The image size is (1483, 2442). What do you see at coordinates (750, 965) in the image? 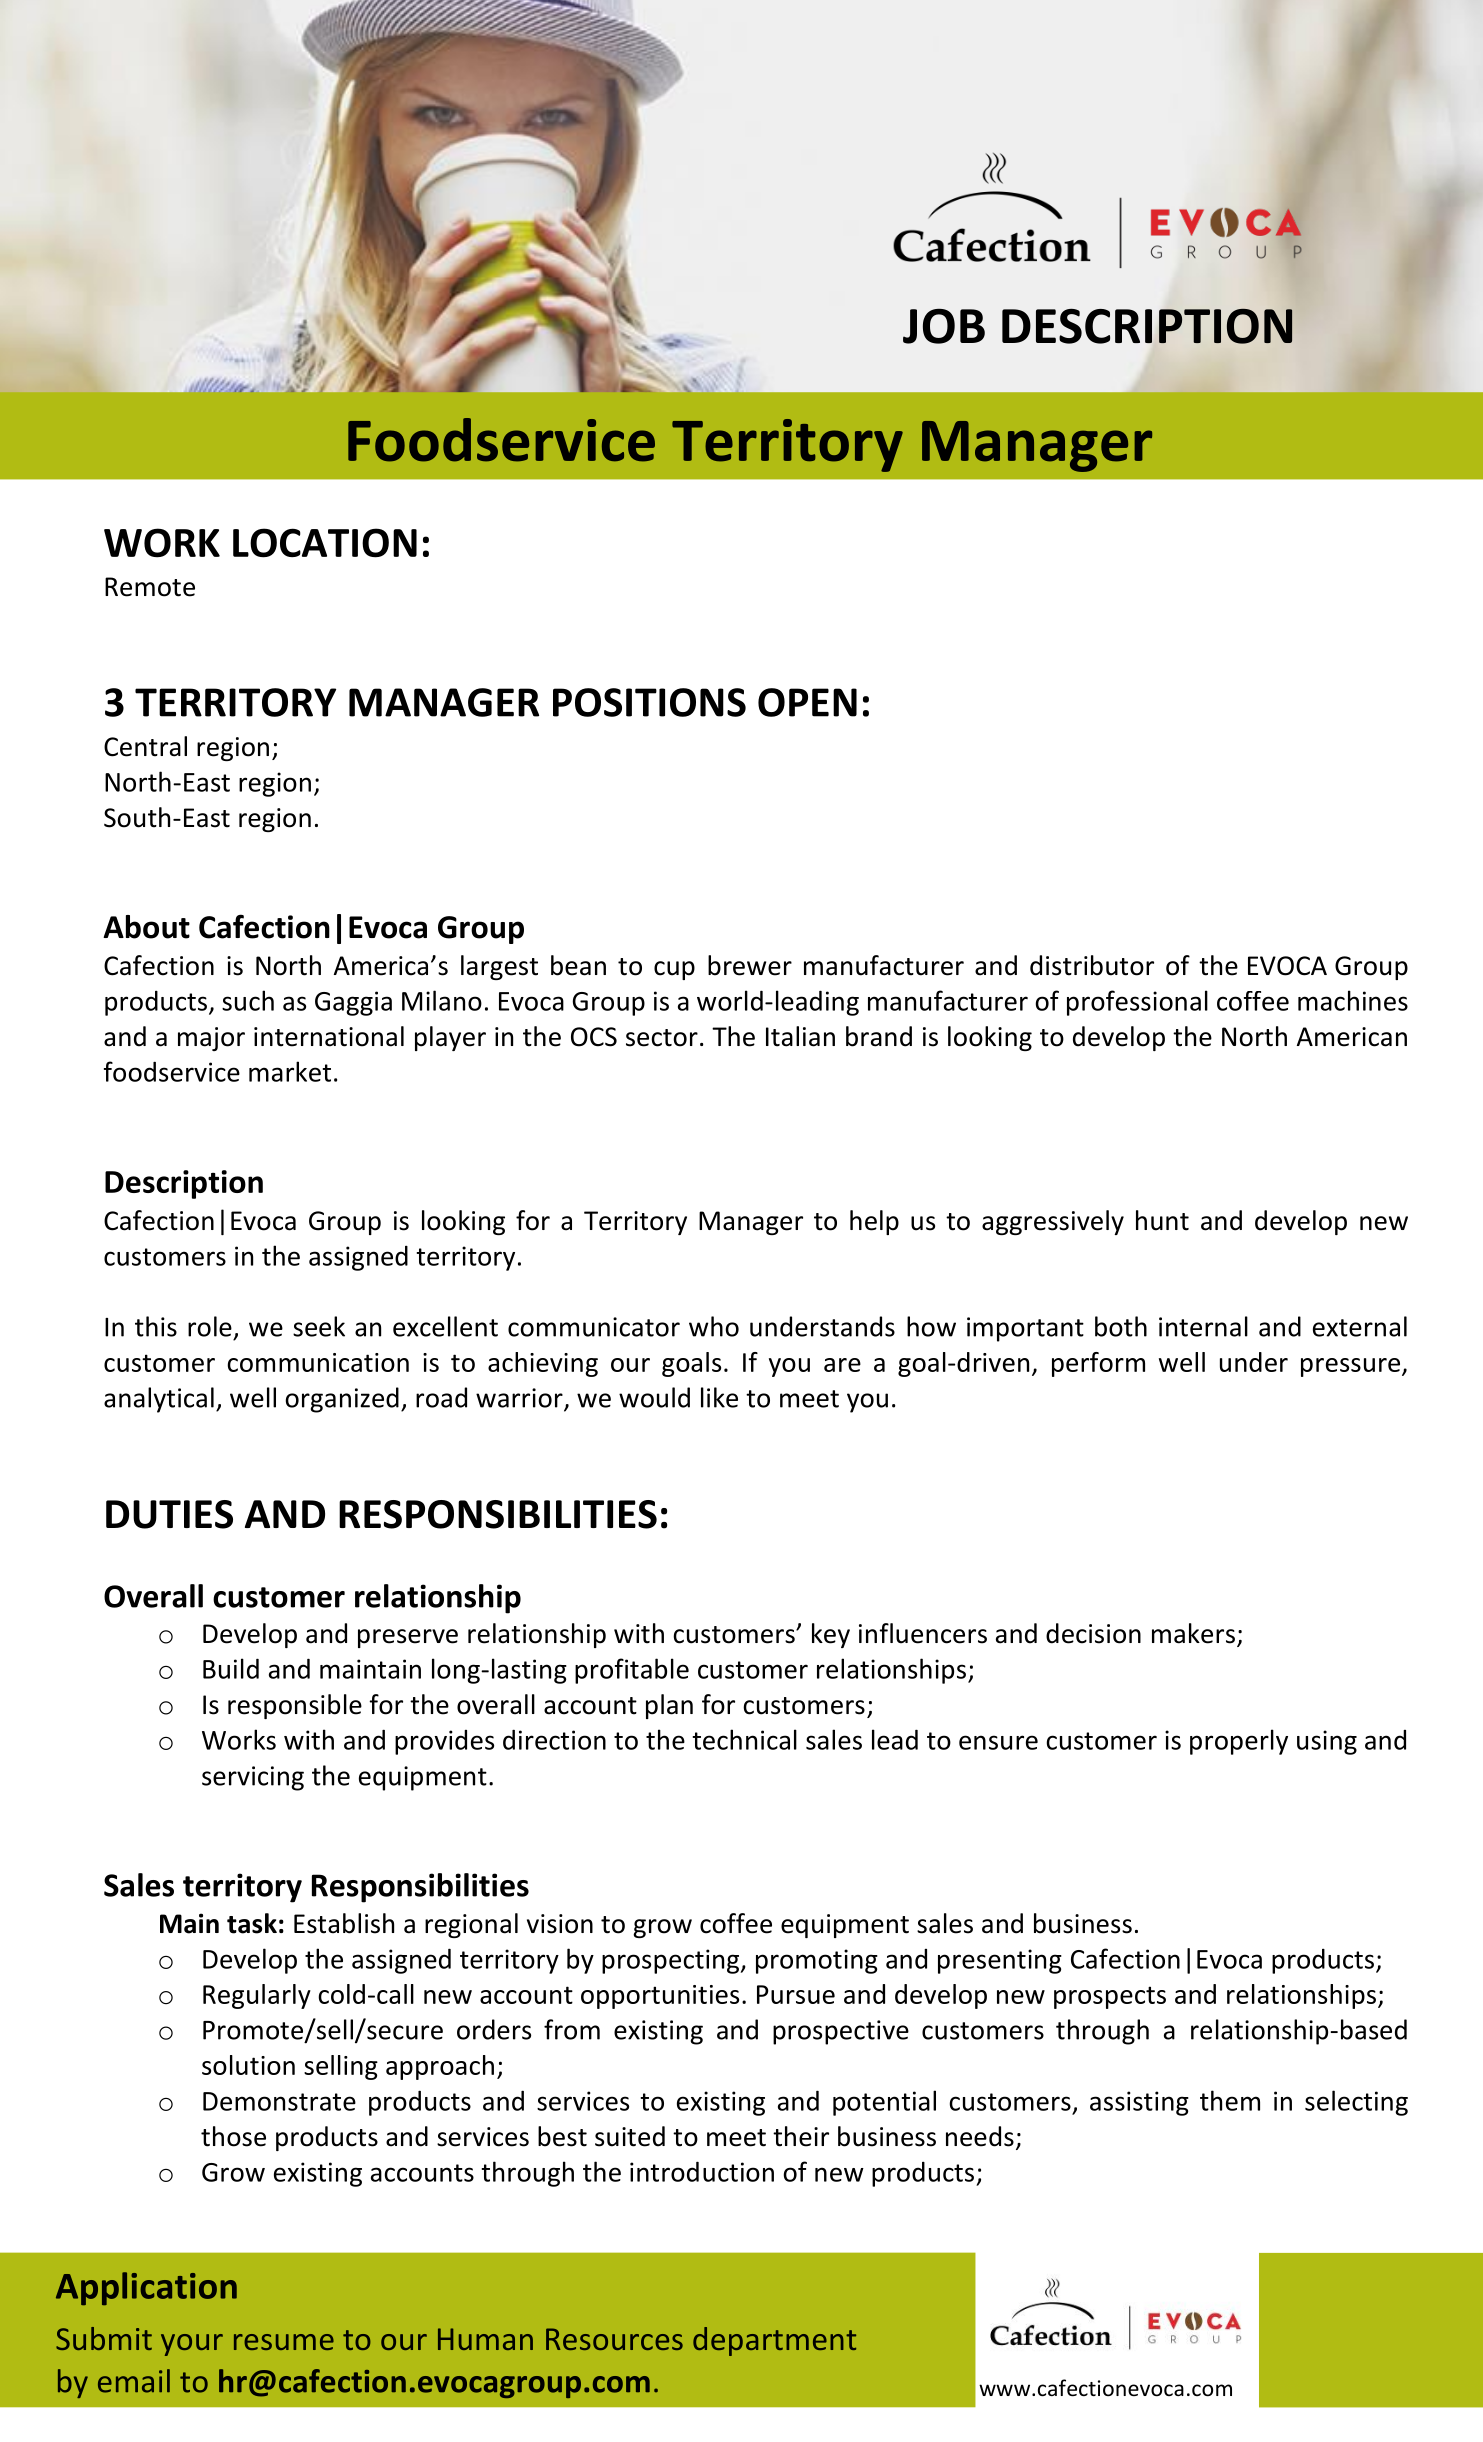
I see `brewer` at bounding box center [750, 965].
